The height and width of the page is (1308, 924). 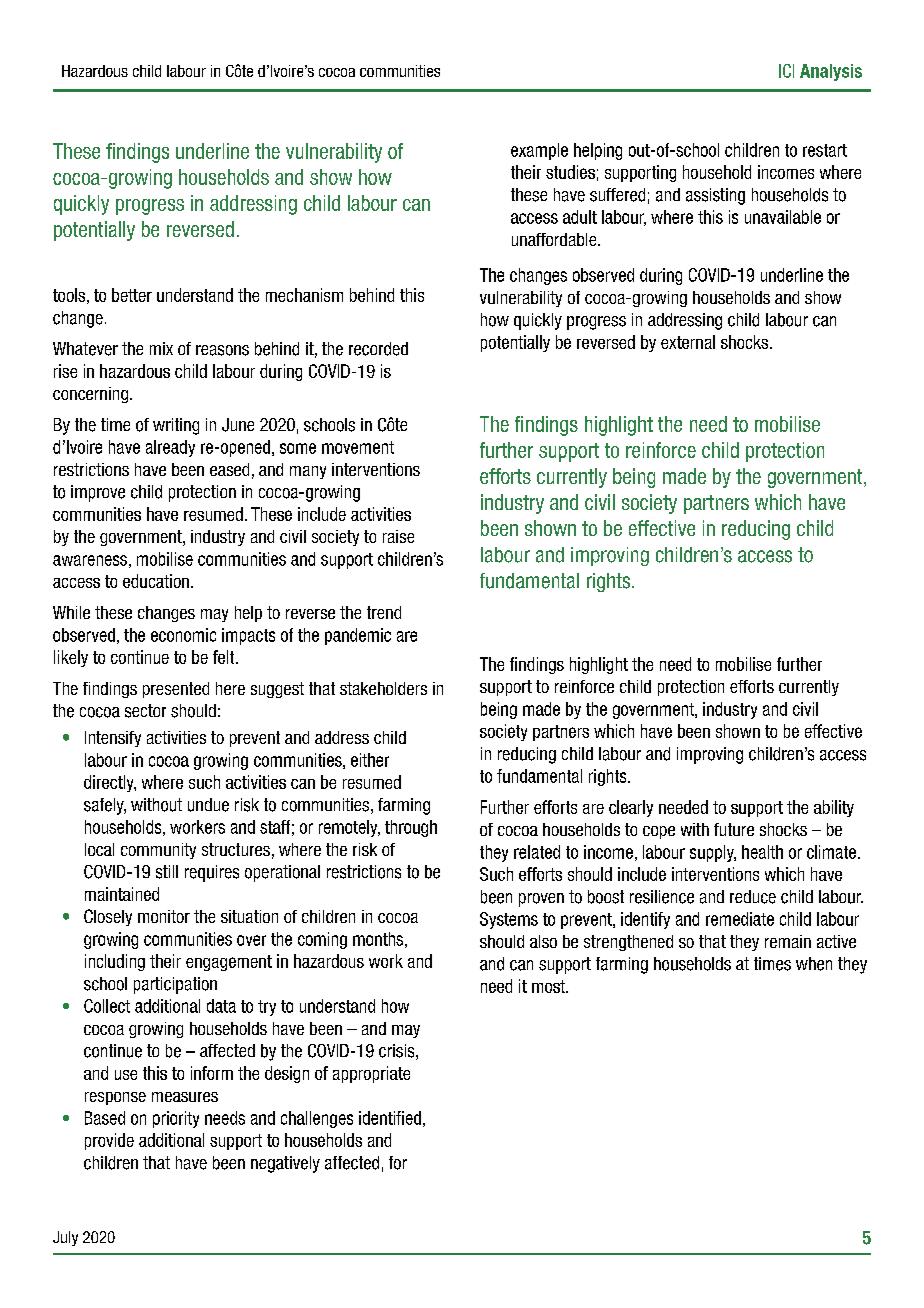 I want to click on external, so click(x=688, y=342).
